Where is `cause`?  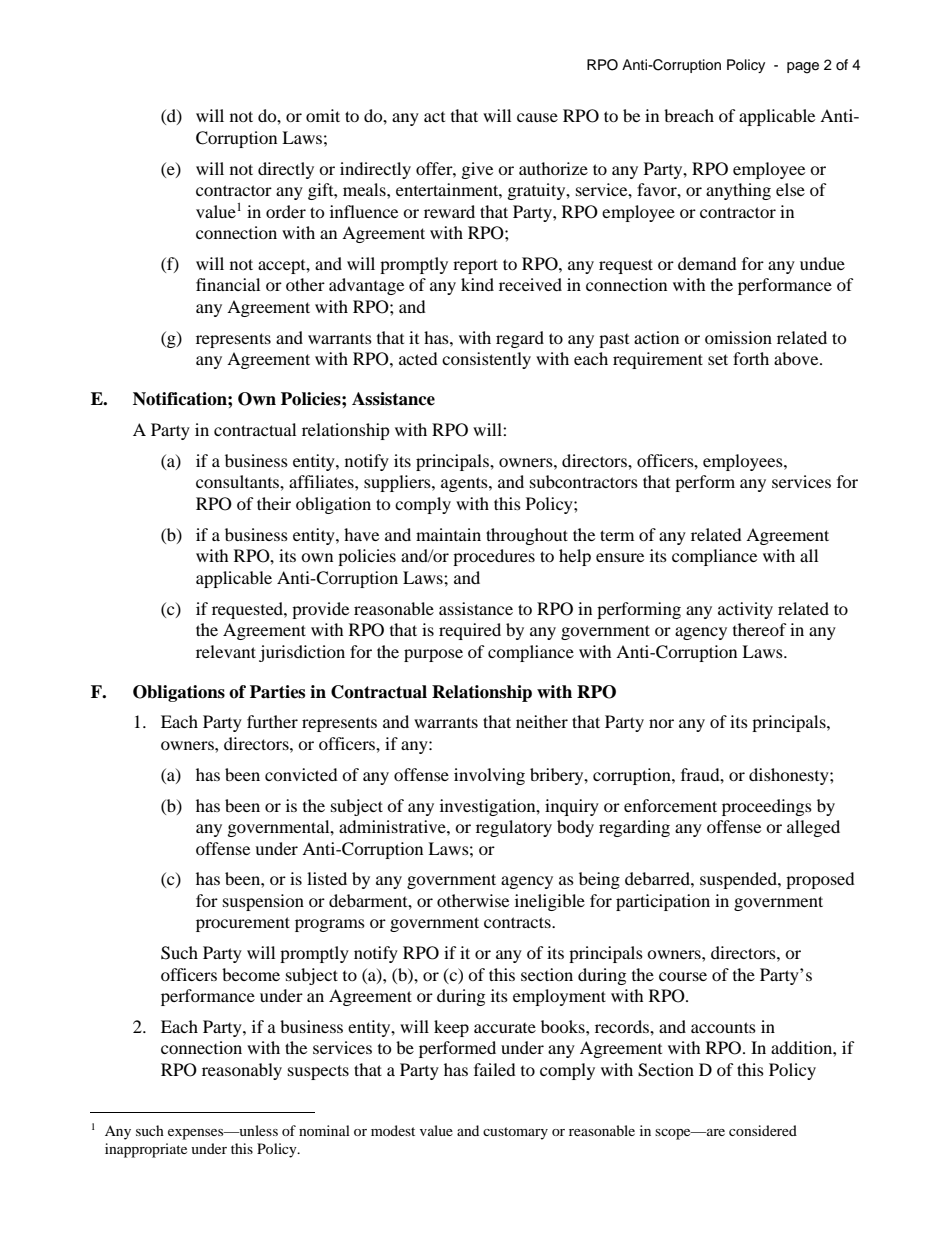
cause is located at coordinates (537, 117).
